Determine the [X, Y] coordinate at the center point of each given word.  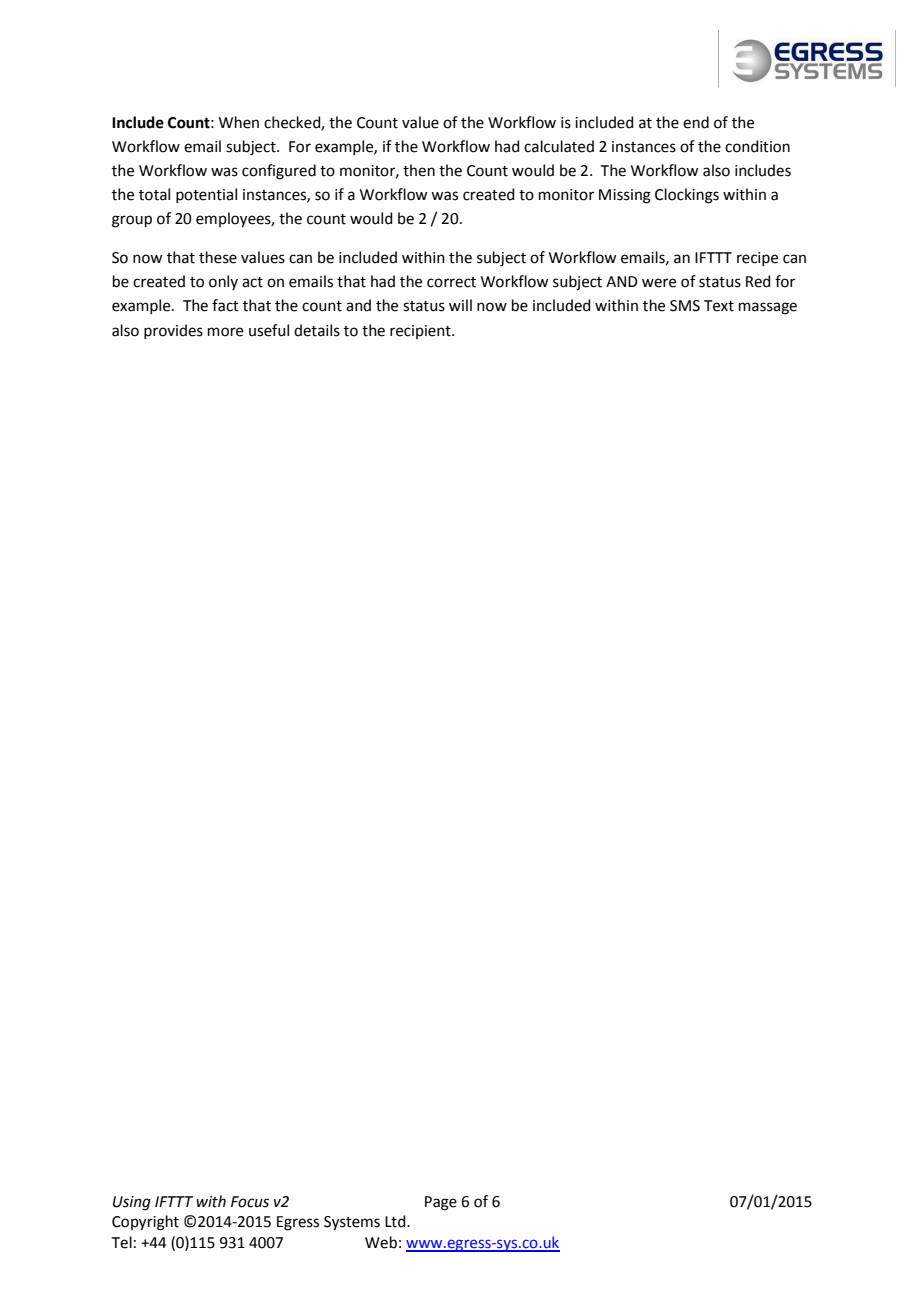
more [225, 332]
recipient [421, 332]
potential [206, 195]
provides [173, 331]
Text [719, 306]
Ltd [396, 1221]
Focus [250, 1202]
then [419, 170]
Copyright [145, 1223]
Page [441, 1203]
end [696, 122]
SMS [685, 306]
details [317, 330]
